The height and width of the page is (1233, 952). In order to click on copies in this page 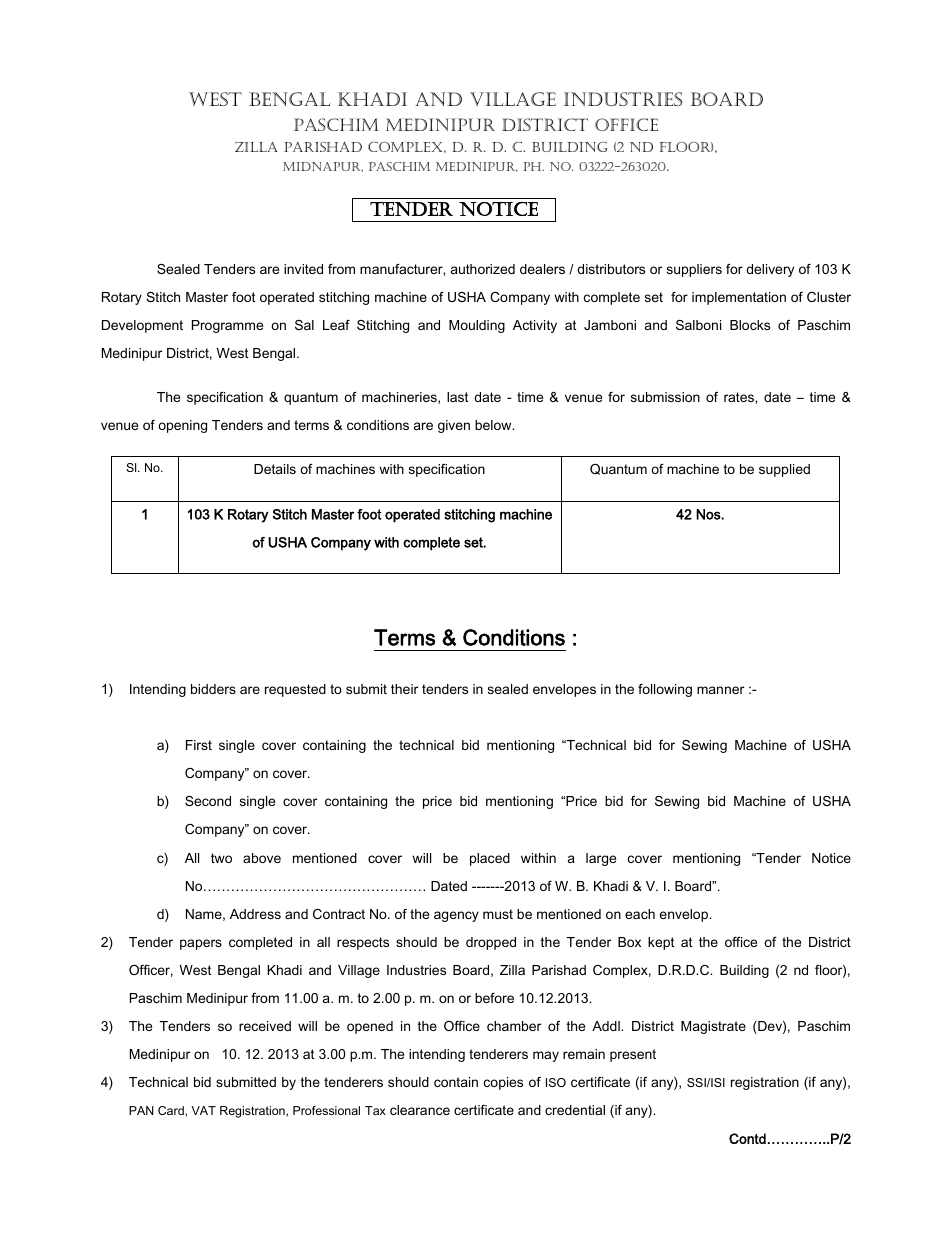, I will do `click(503, 1083)`.
